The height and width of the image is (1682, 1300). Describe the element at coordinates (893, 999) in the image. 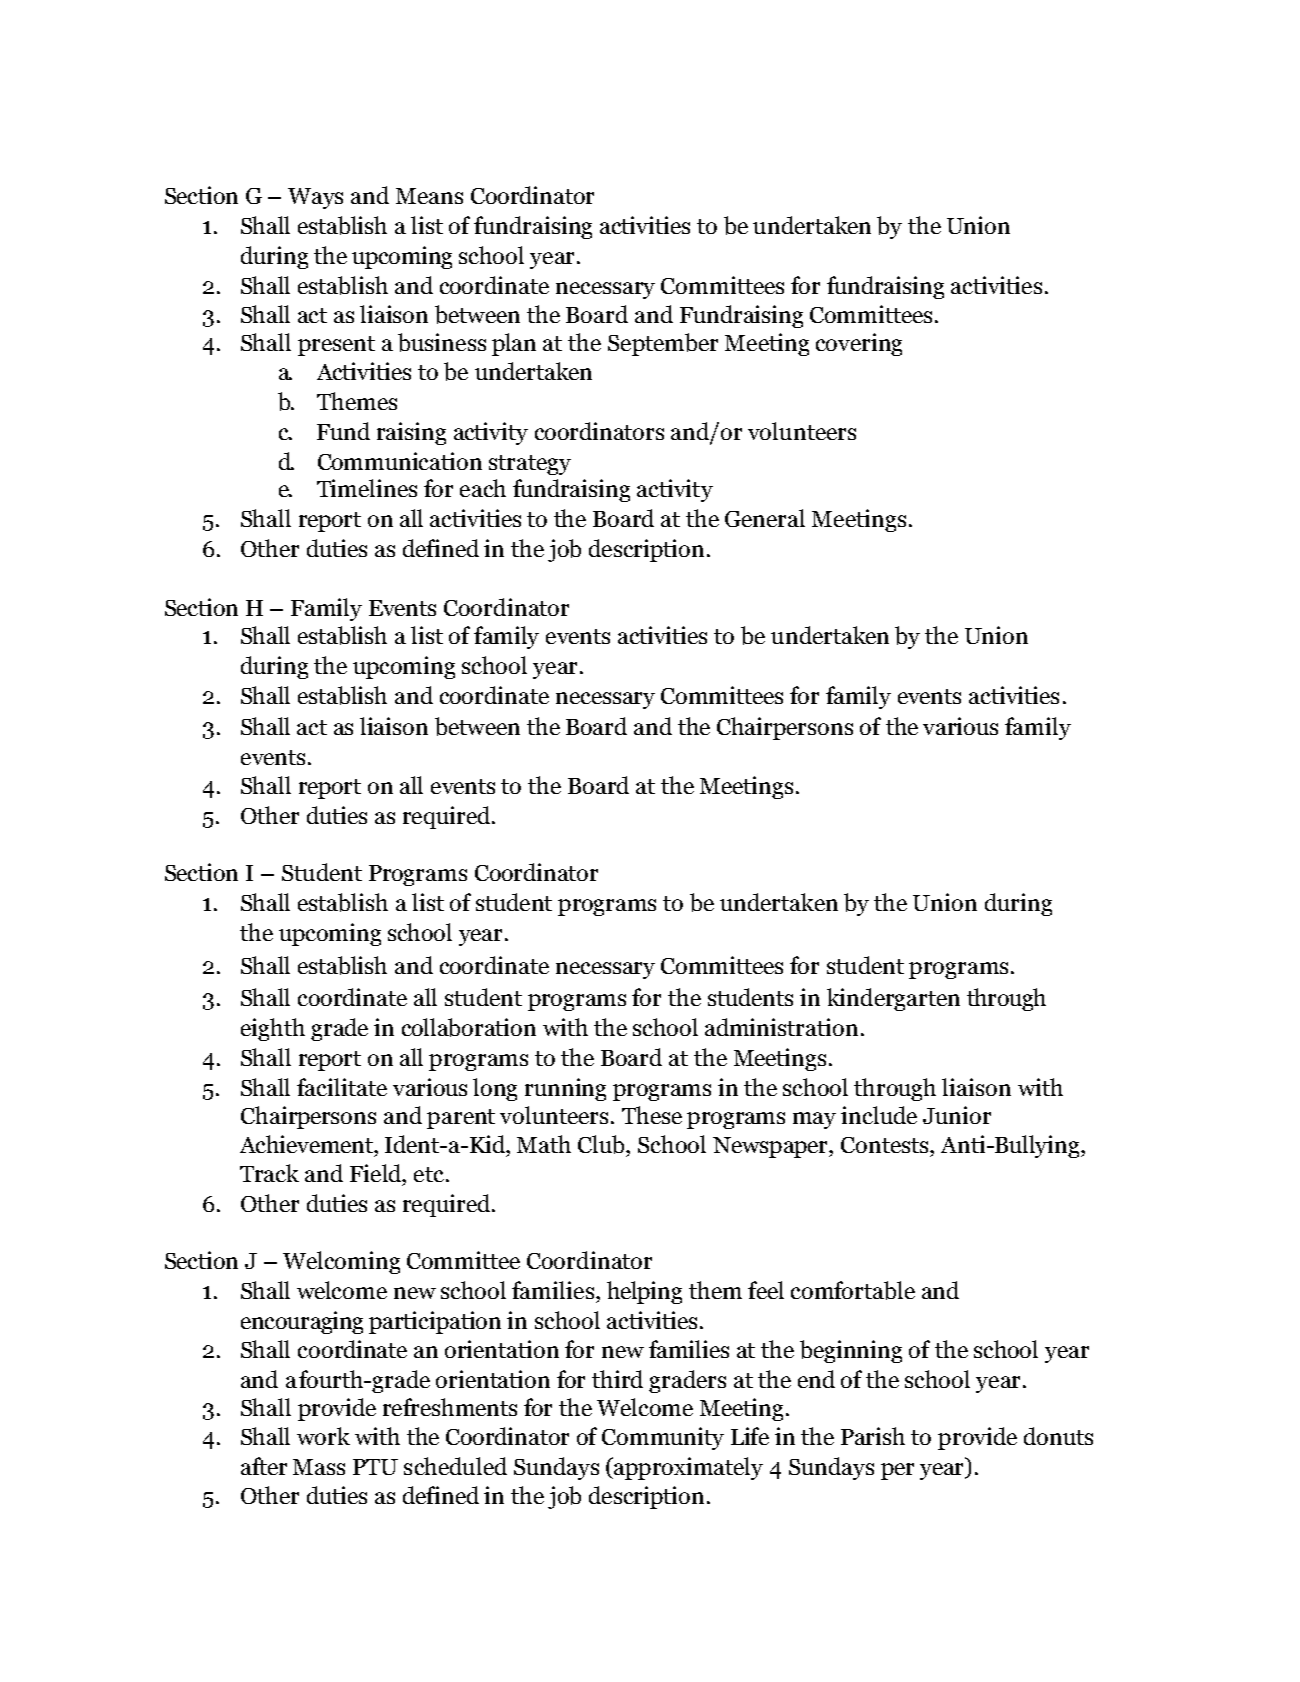

I see `kindergarten` at that location.
